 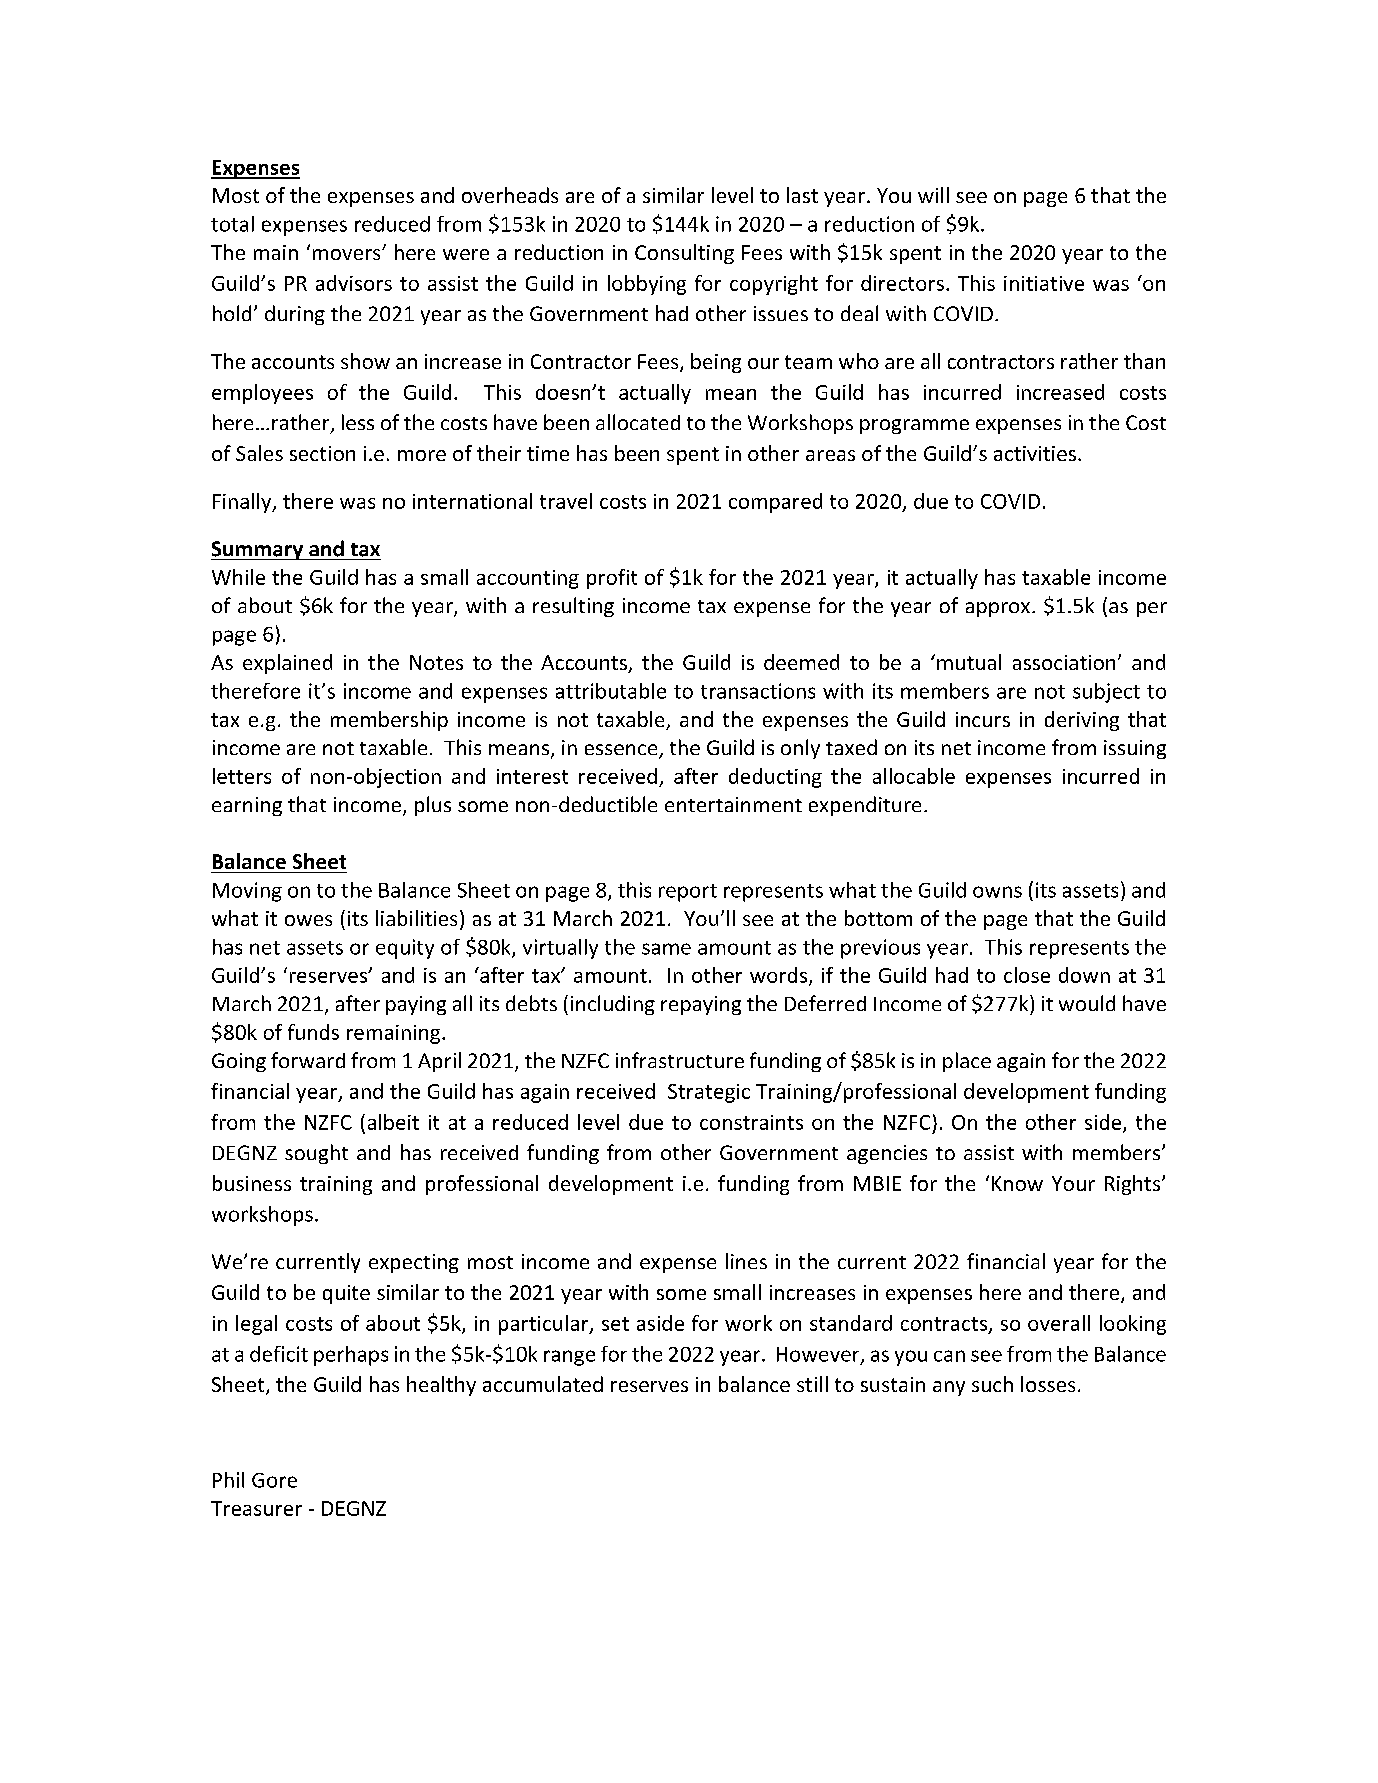 What do you see at coordinates (274, 1480) in the screenshot?
I see `Gore` at bounding box center [274, 1480].
